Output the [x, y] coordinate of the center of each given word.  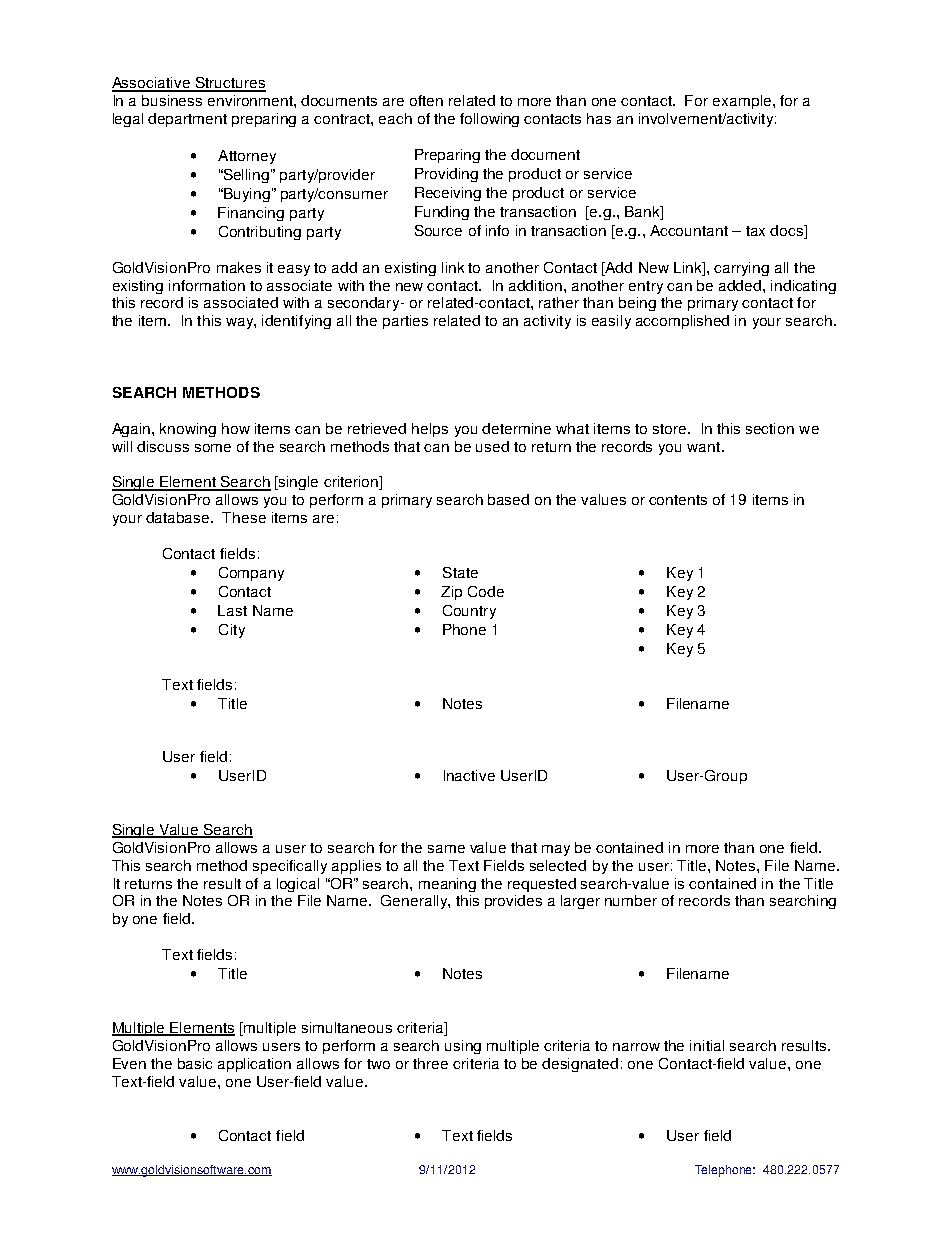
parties [405, 322]
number [631, 900]
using [463, 1047]
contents [678, 500]
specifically [290, 867]
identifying [296, 322]
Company [251, 574]
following [489, 120]
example [742, 102]
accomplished [682, 322]
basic [195, 1063]
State [460, 572]
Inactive [469, 775]
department [187, 120]
